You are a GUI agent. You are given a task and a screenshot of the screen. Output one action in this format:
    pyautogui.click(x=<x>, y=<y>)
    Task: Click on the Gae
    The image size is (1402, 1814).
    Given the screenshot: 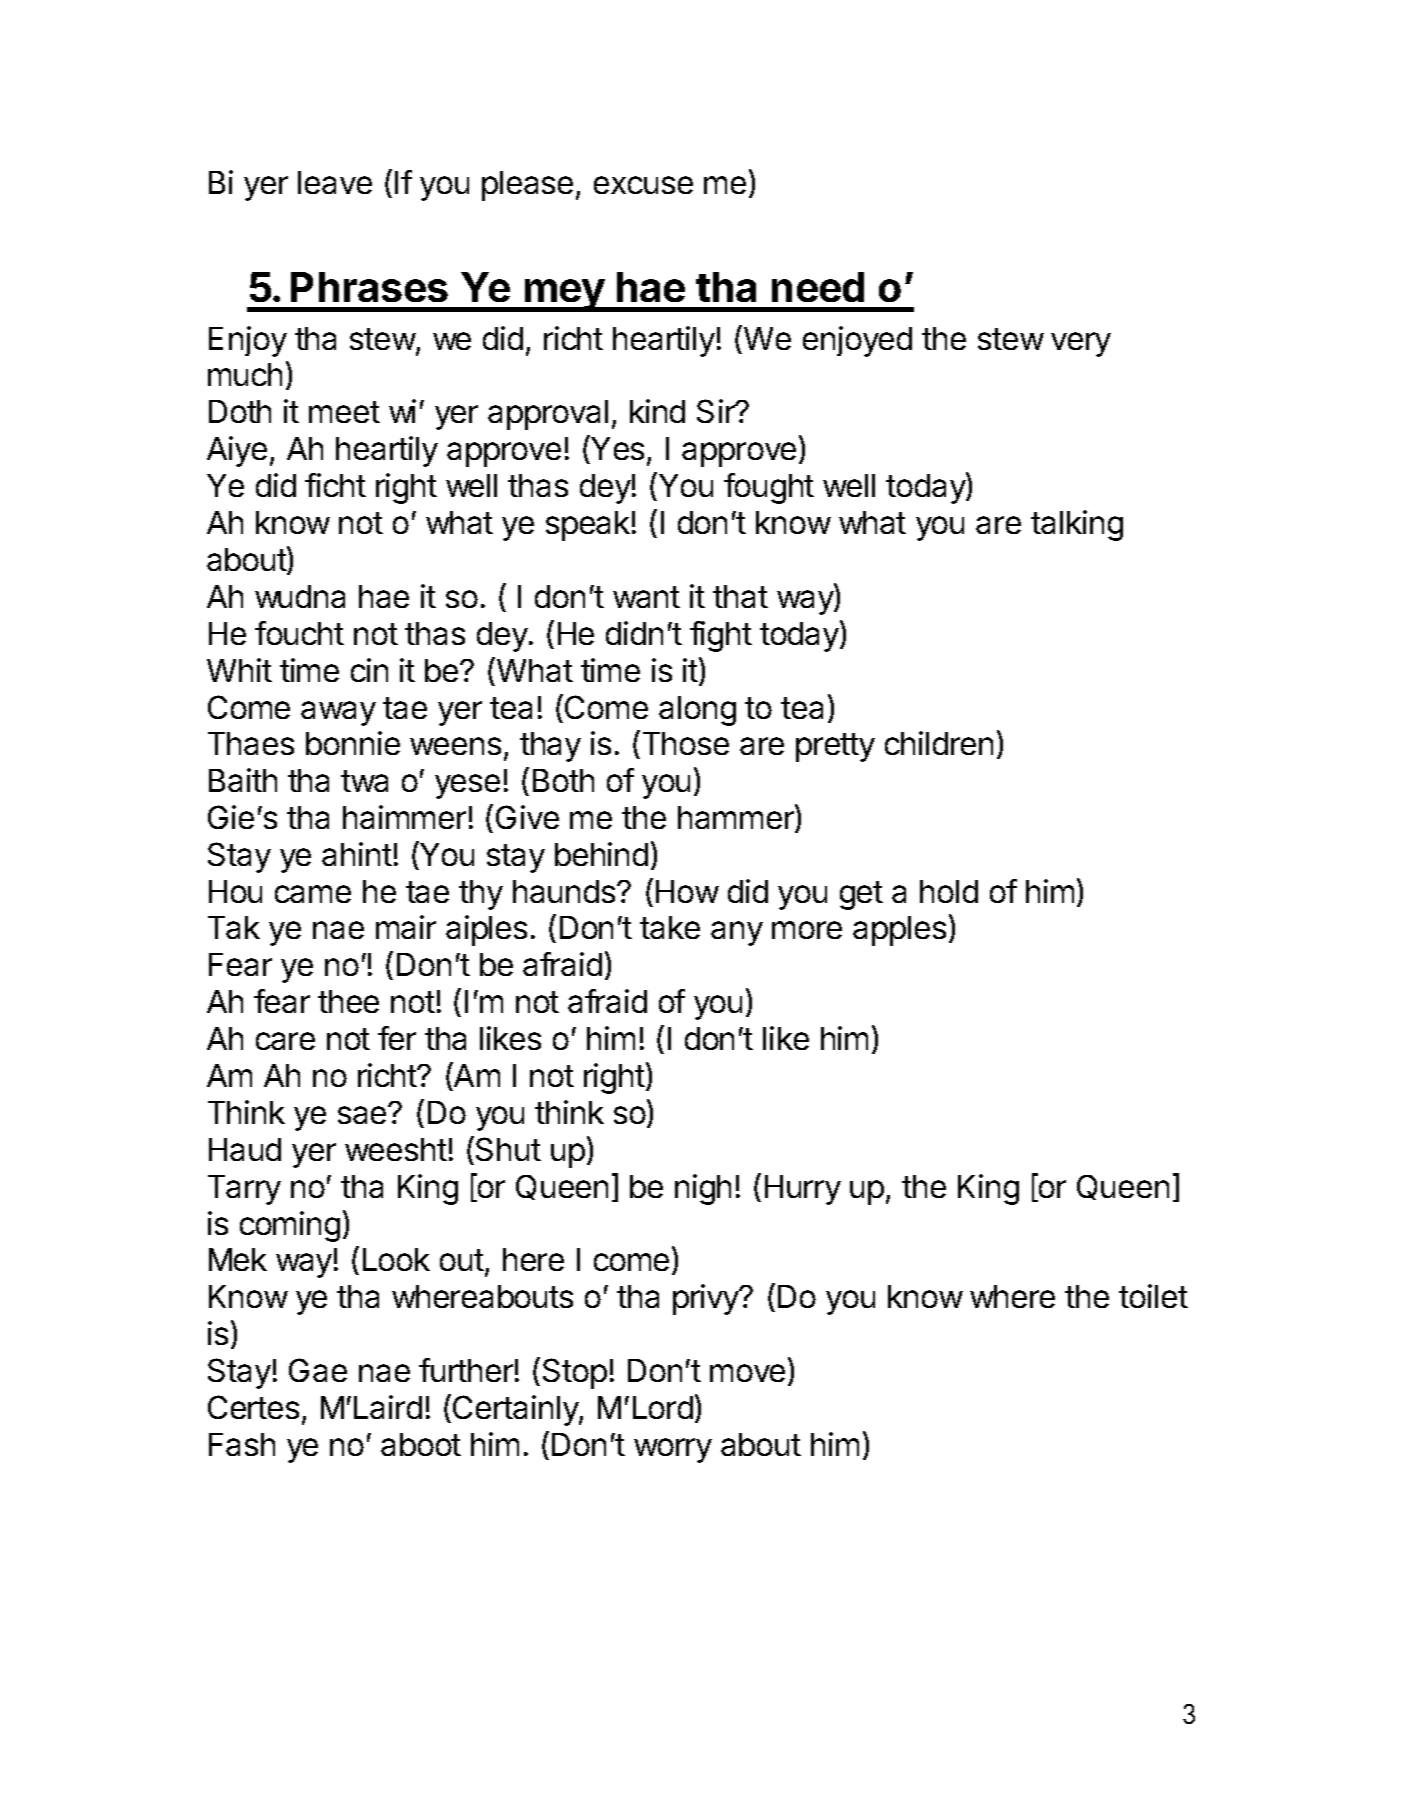 What is the action you would take?
    pyautogui.click(x=318, y=1370)
